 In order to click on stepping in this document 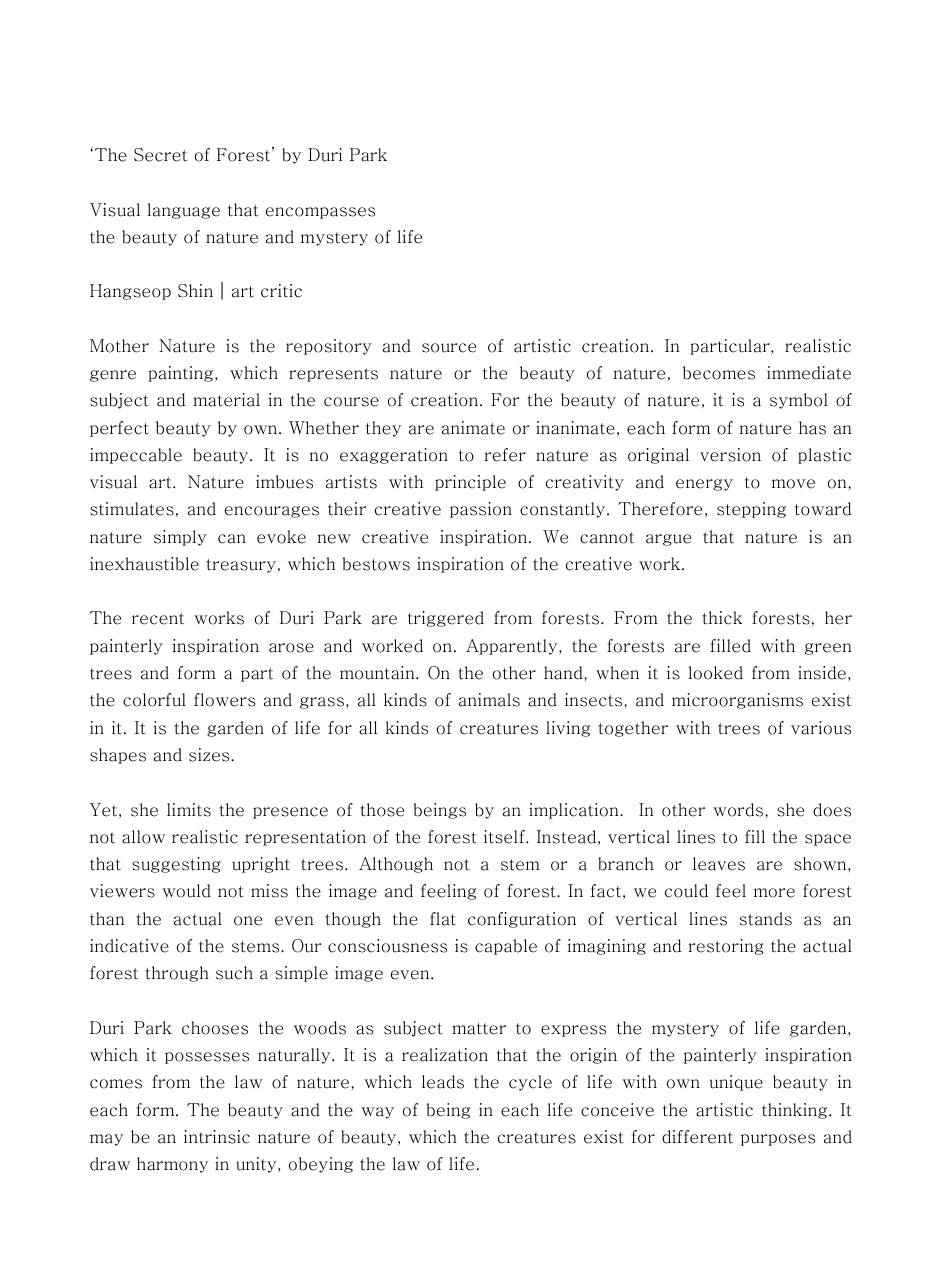, I will do `click(751, 510)`.
